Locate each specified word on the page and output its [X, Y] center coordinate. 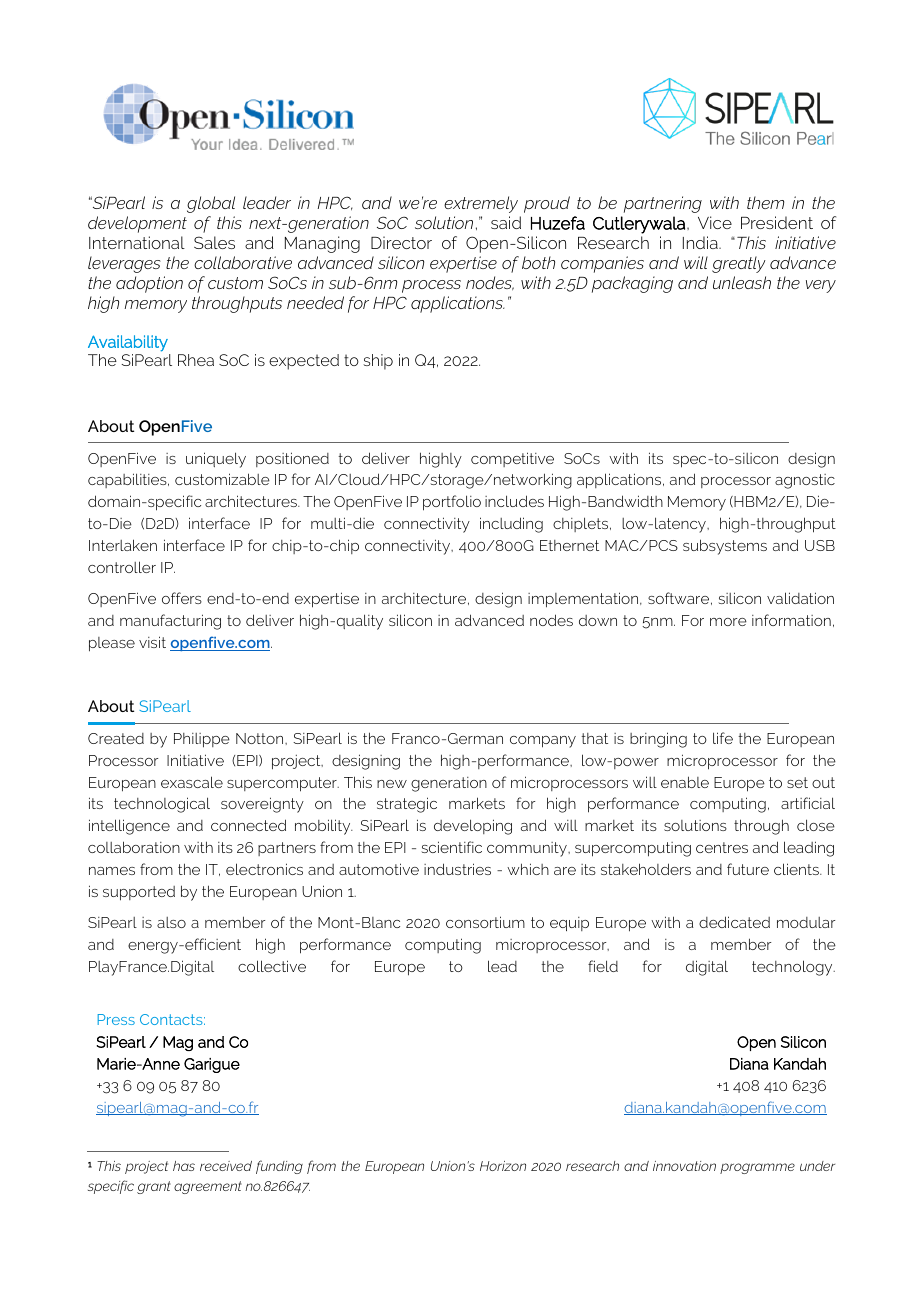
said [506, 222]
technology [793, 968]
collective [272, 966]
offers [182, 598]
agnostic [805, 481]
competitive [512, 459]
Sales [214, 242]
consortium [485, 922]
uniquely [216, 460]
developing [473, 827]
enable [685, 782]
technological [162, 805]
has [184, 1166]
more [728, 622]
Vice [715, 222]
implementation [584, 600]
